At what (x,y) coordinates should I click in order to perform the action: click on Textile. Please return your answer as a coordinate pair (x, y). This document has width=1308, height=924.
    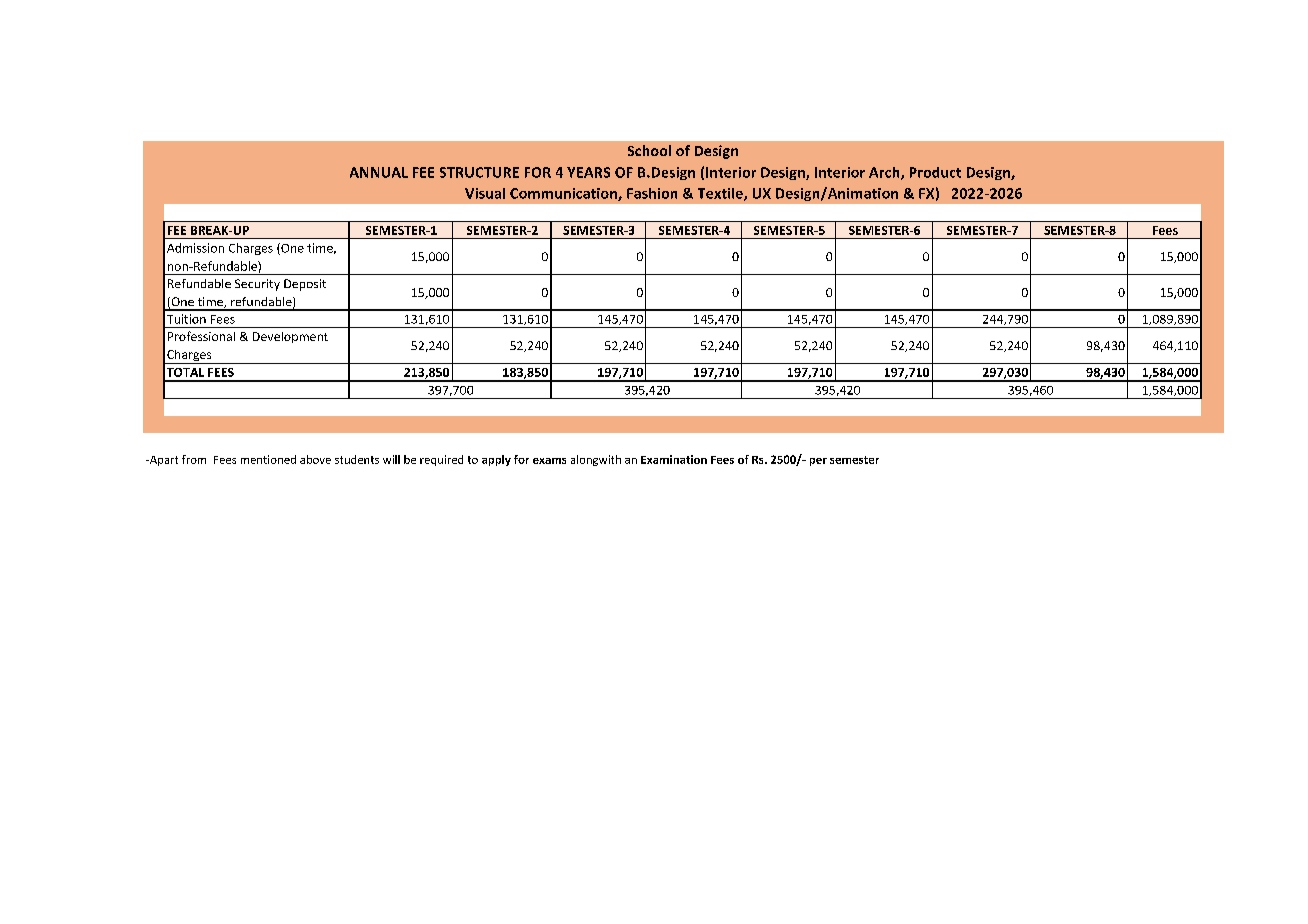
    Looking at the image, I should click on (721, 194).
